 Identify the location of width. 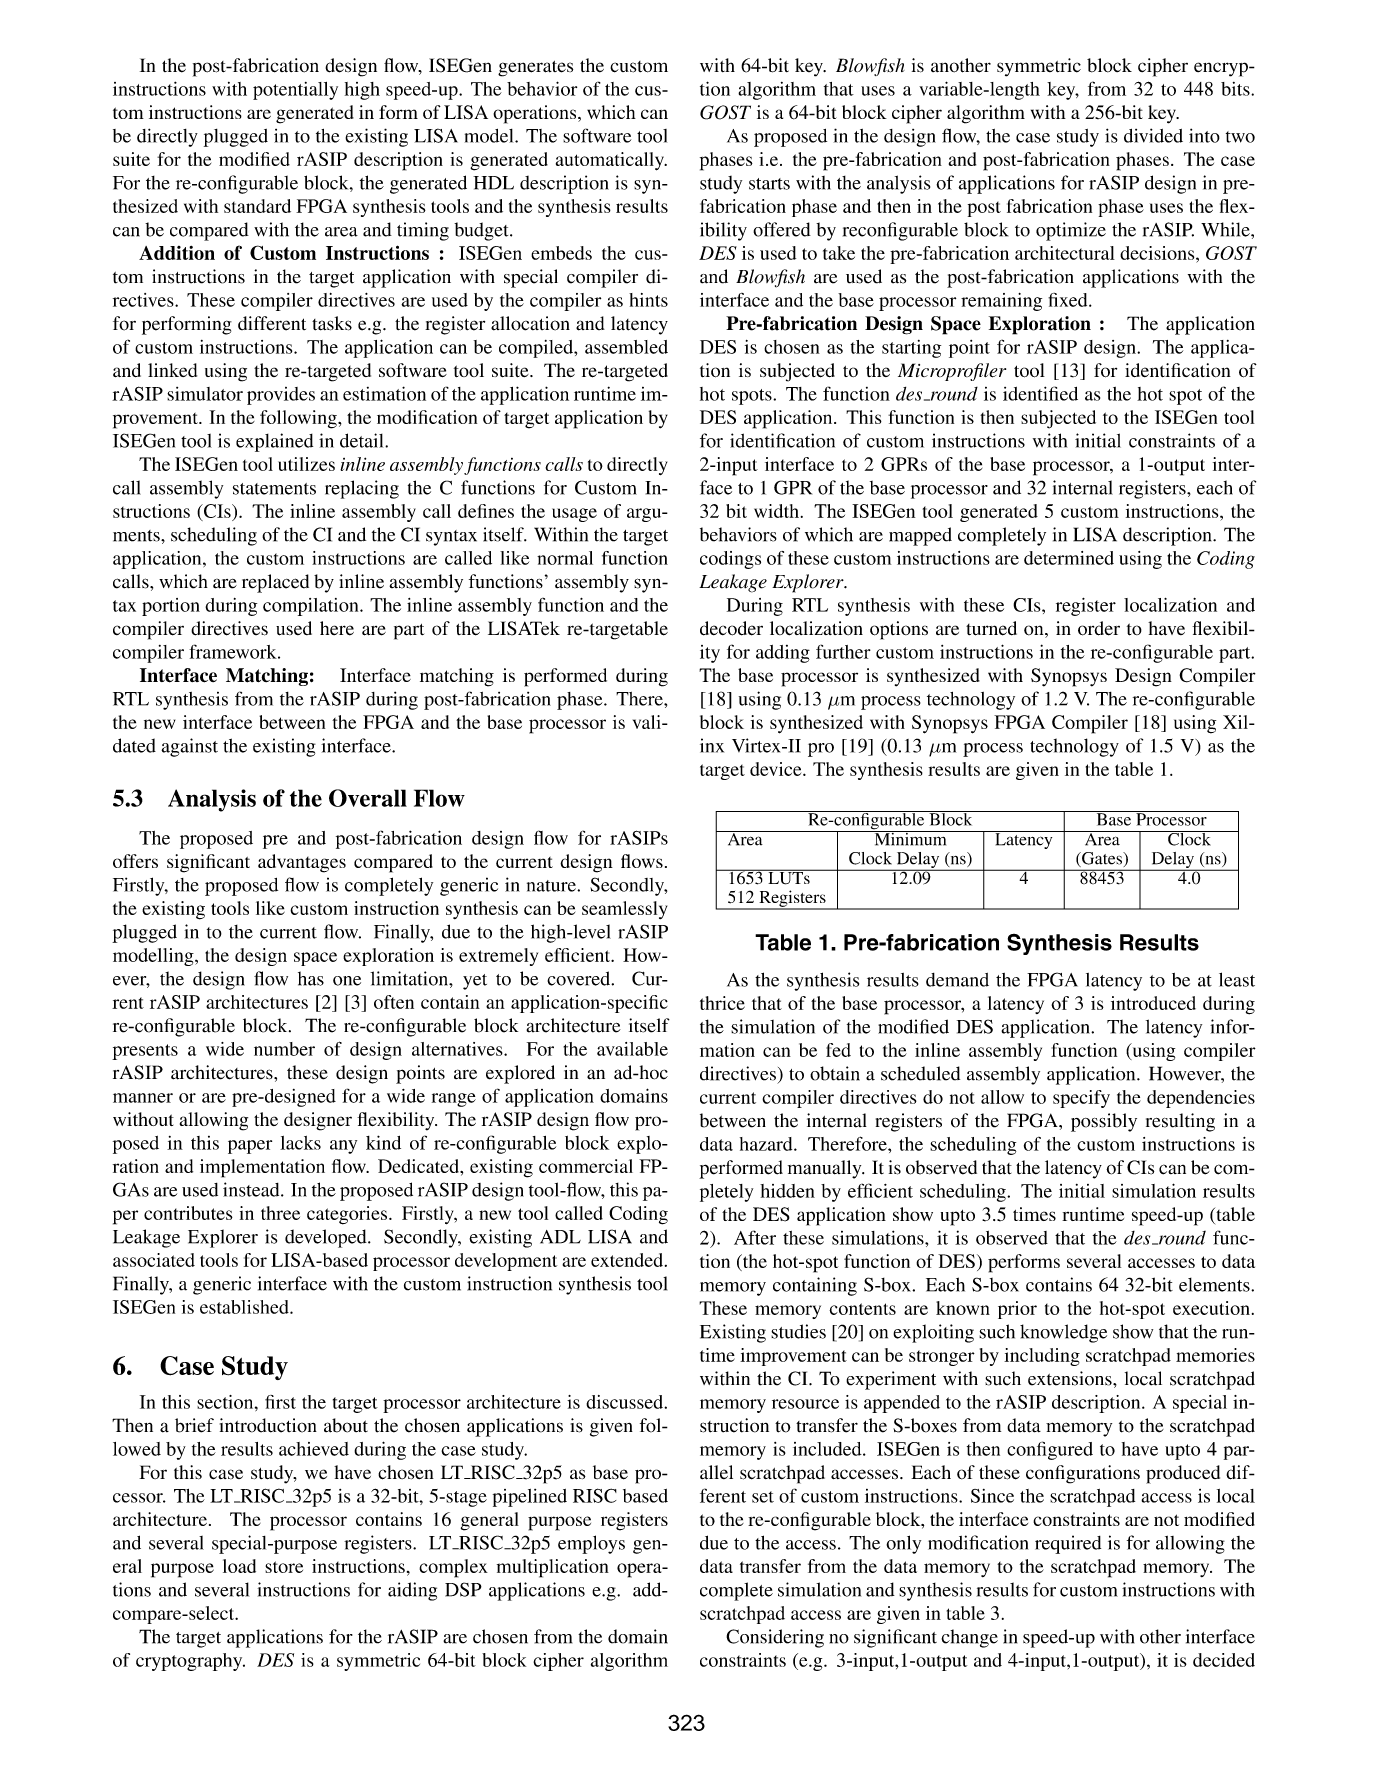
(776, 511).
